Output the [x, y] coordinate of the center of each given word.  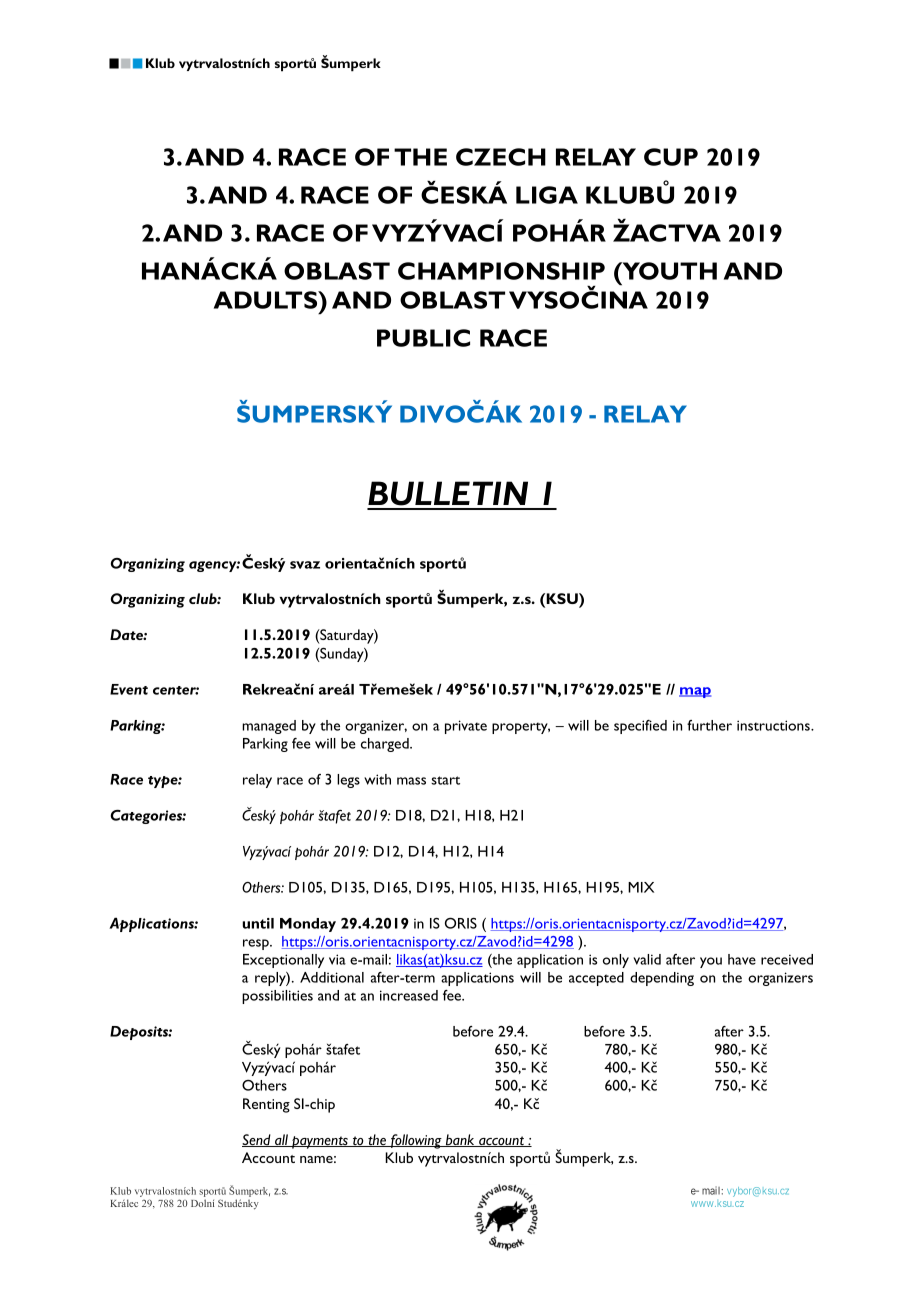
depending [662, 979]
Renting [266, 1105]
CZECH [501, 157]
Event [129, 689]
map [695, 692]
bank [460, 1140]
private [466, 727]
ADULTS [267, 300]
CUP [671, 157]
